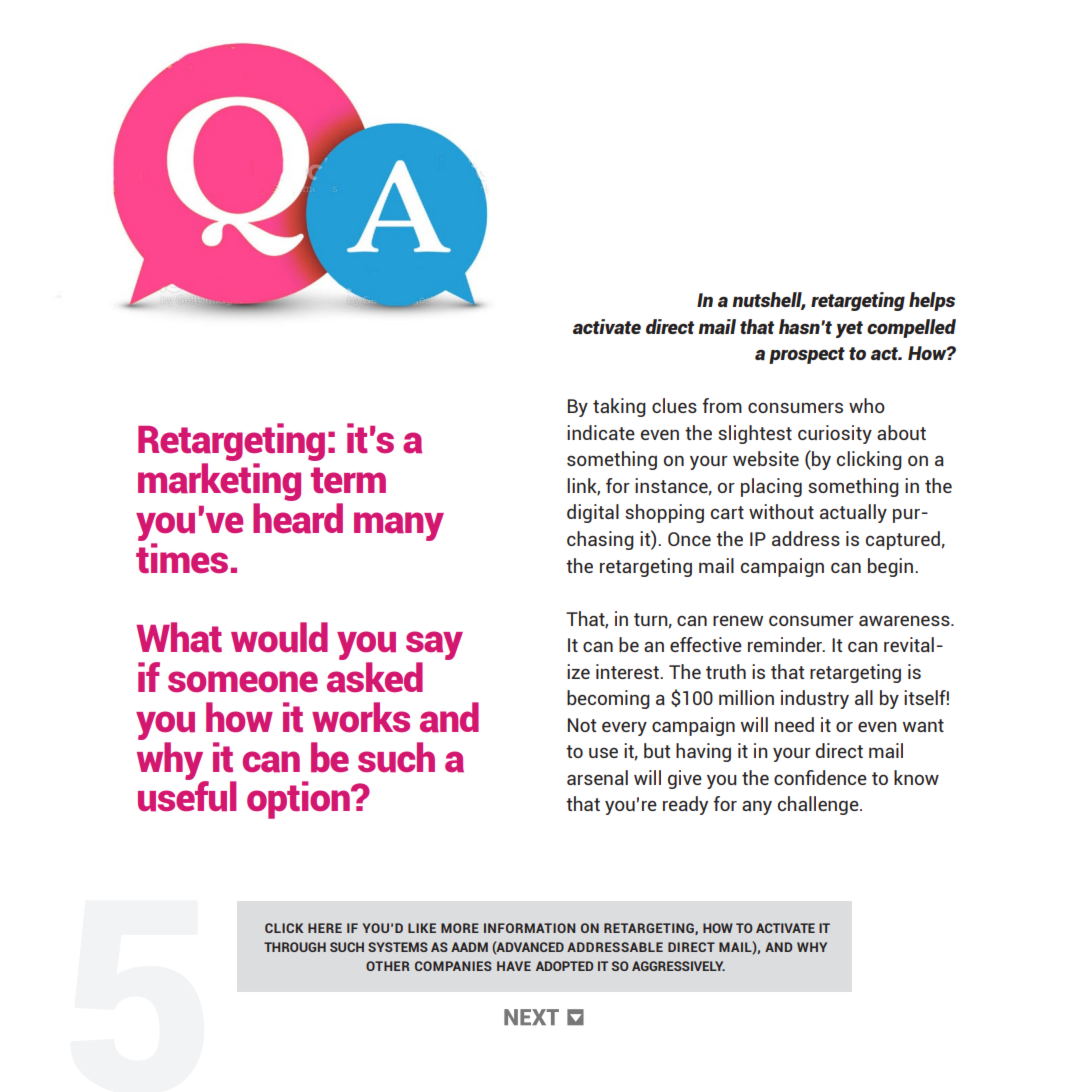 The width and height of the document is (1092, 1092). Describe the element at coordinates (564, 966) in the document. I see `ADOPTED` at that location.
